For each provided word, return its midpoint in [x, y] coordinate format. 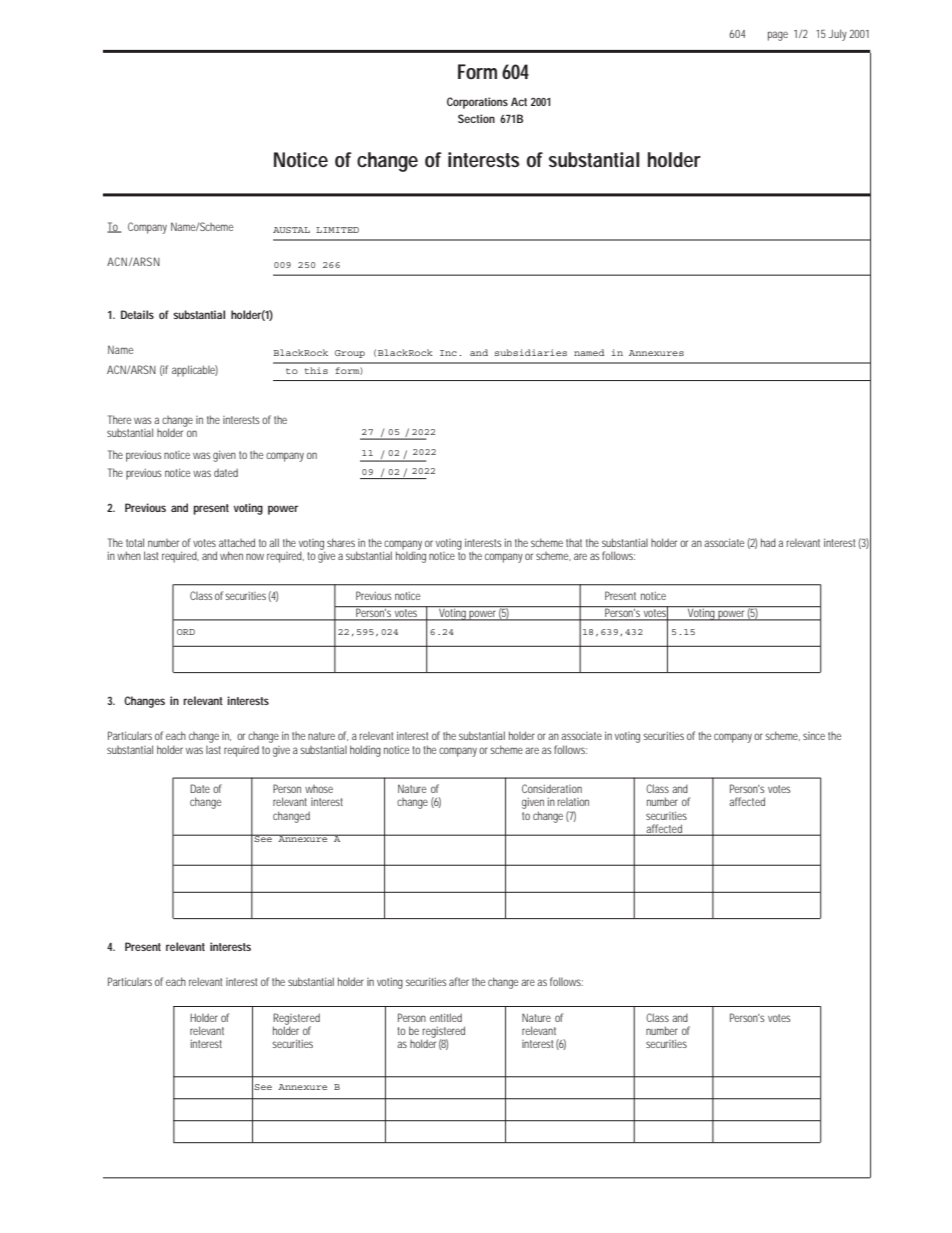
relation [573, 802]
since [814, 736]
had [768, 542]
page [778, 36]
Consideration [552, 788]
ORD [186, 632]
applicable [195, 371]
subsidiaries [531, 352]
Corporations [477, 103]
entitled [446, 1017]
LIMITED [337, 230]
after [459, 981]
